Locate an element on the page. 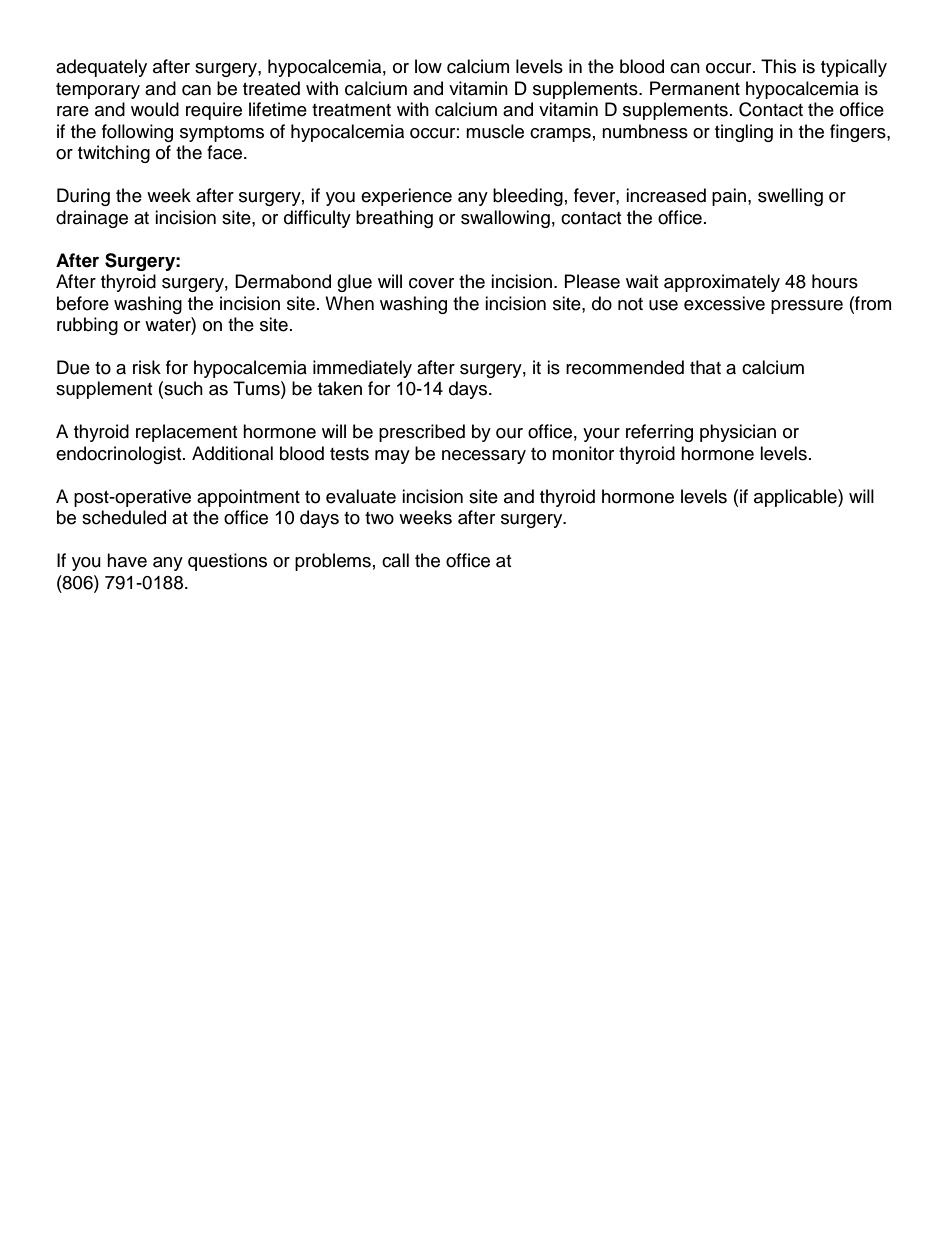 The image size is (952, 1233). replacement is located at coordinates (186, 433).
